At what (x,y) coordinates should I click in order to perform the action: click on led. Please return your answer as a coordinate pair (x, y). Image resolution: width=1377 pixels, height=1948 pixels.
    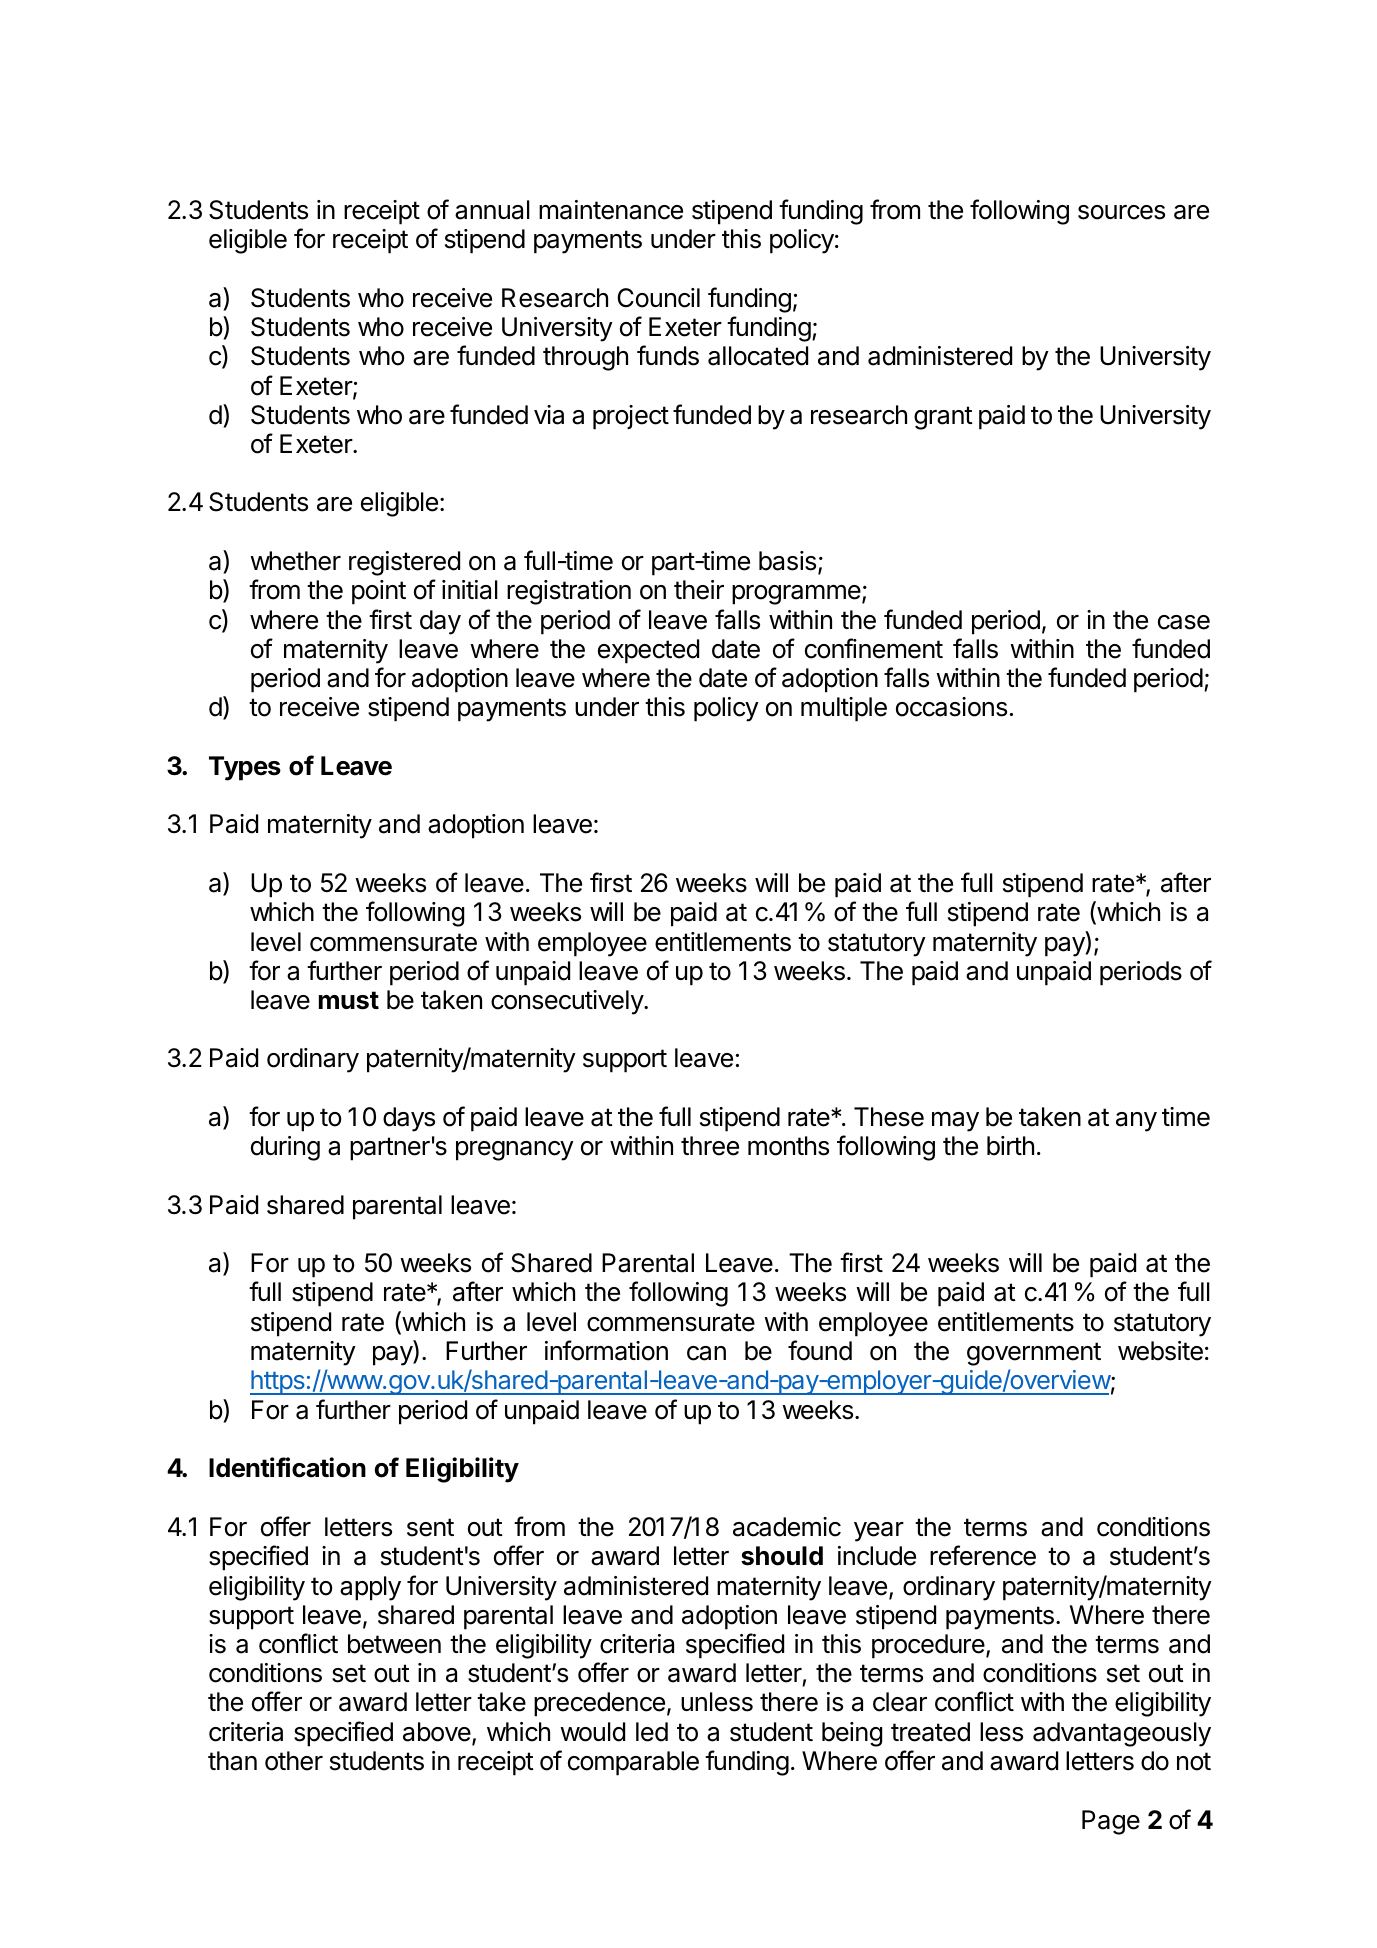
    Looking at the image, I should click on (652, 1732).
